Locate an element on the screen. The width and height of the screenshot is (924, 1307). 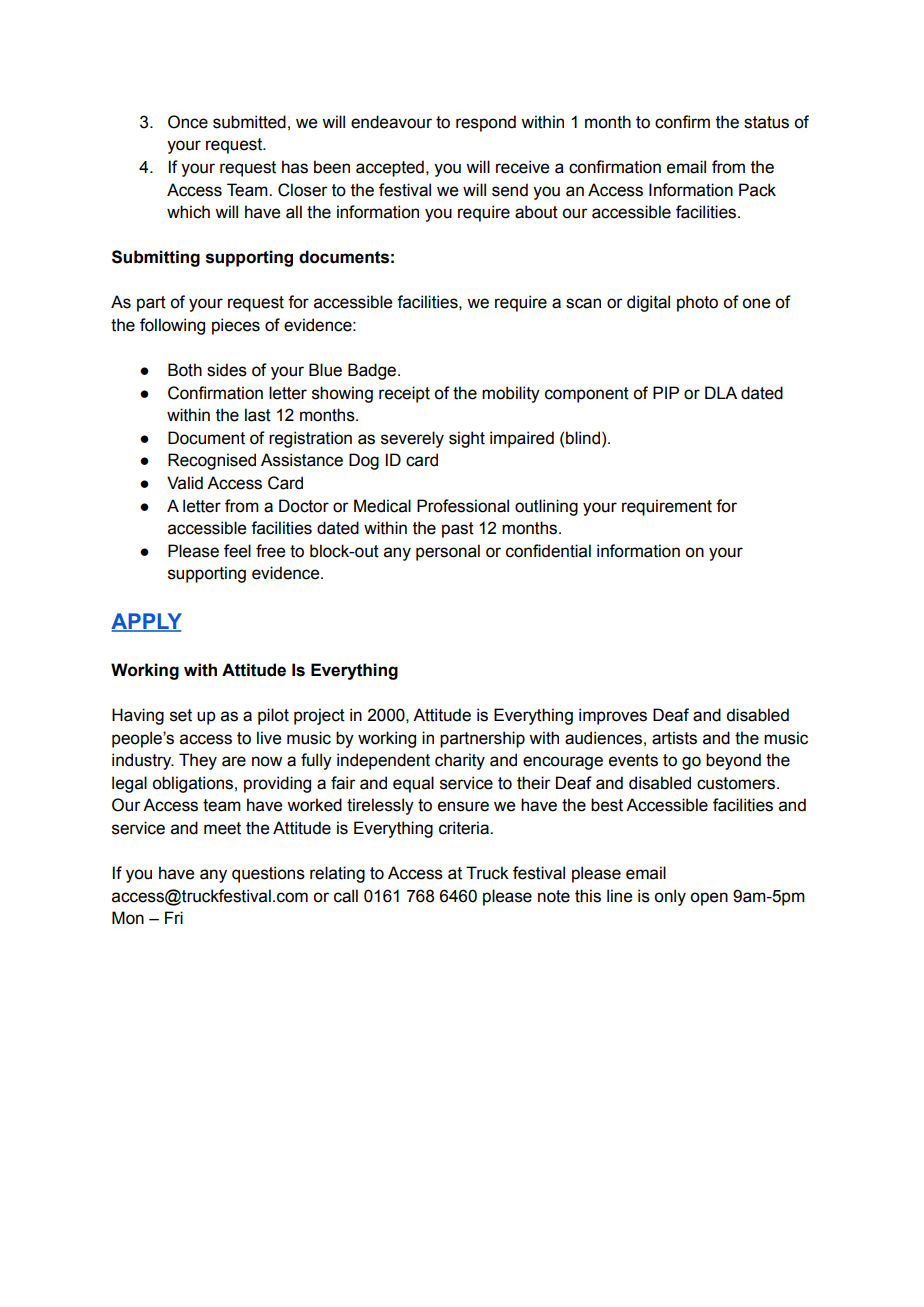
Both is located at coordinates (185, 370).
